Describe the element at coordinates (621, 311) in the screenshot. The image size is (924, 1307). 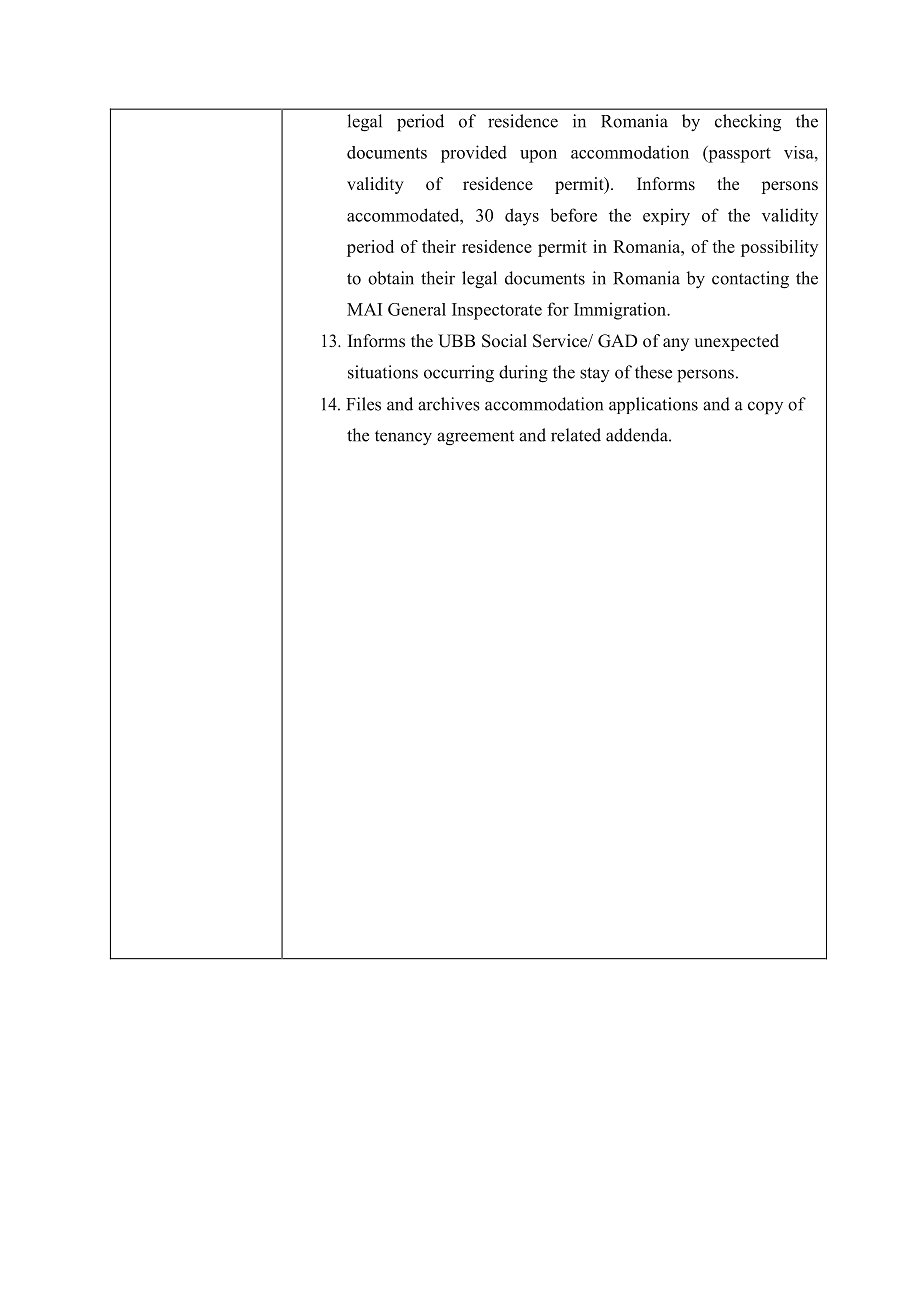
I see `Immigration` at that location.
